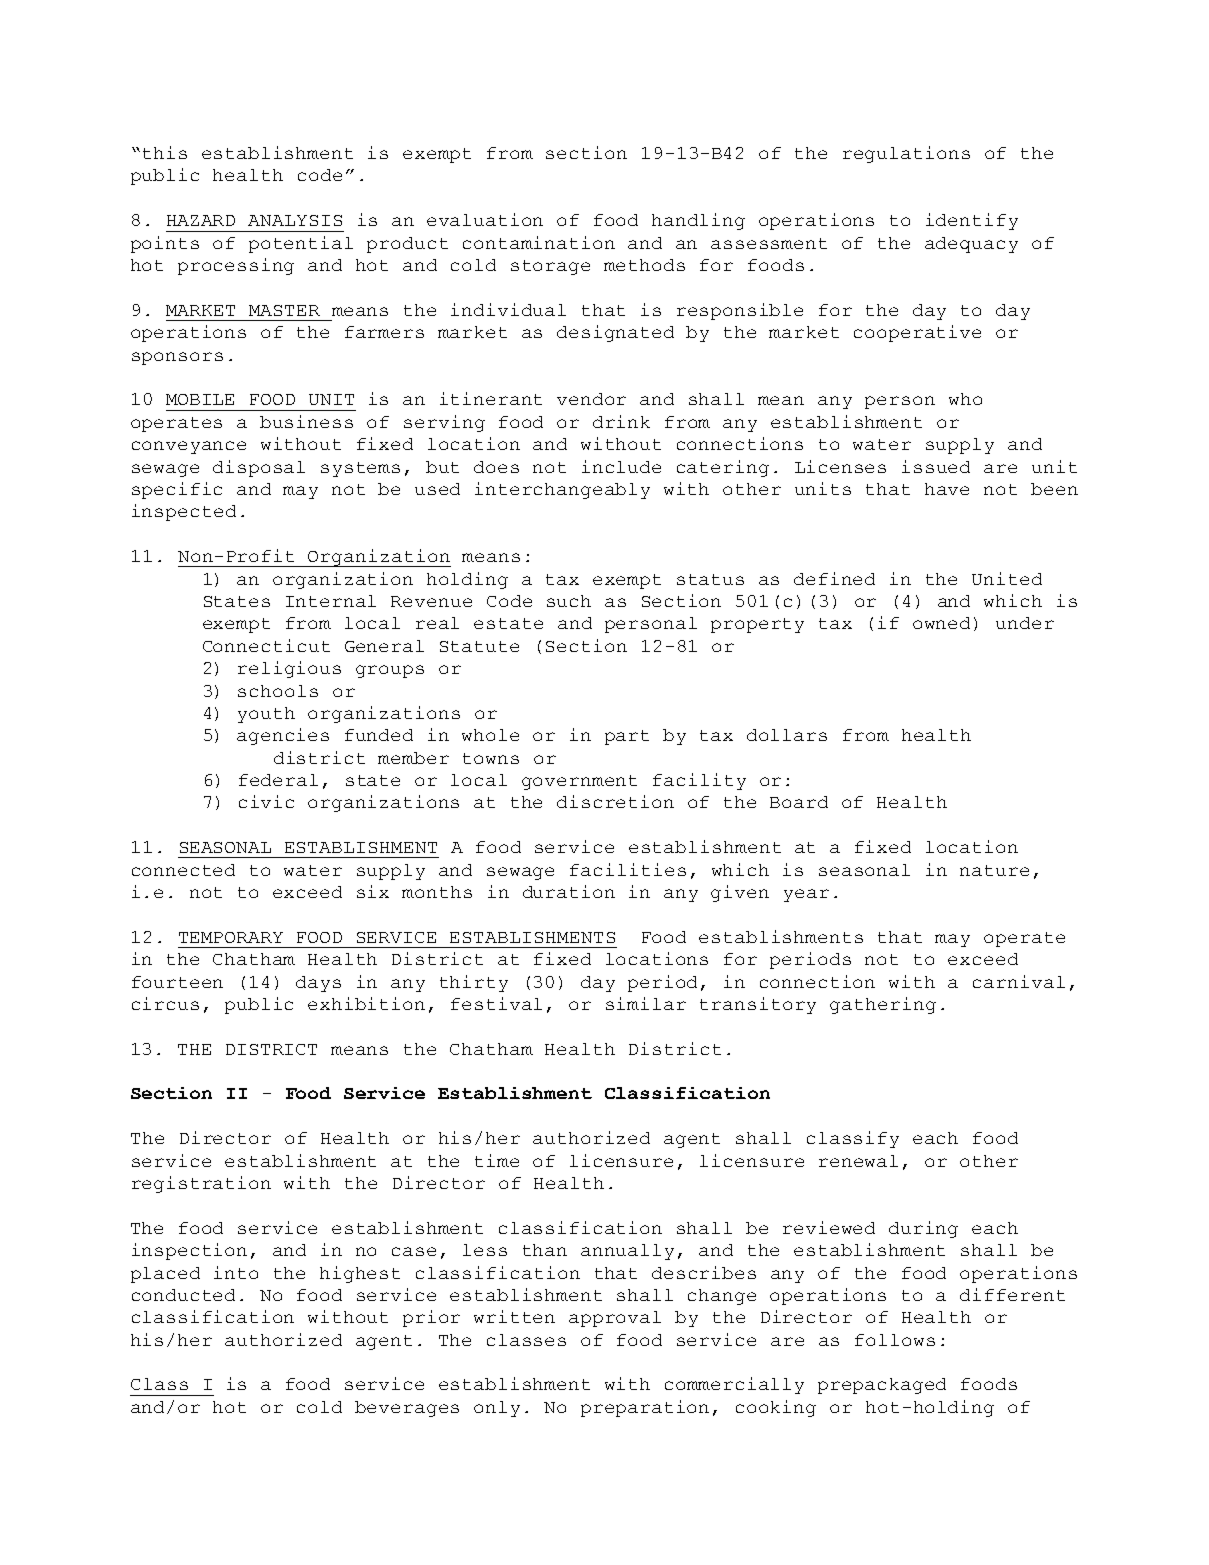 The height and width of the screenshot is (1565, 1209). Describe the element at coordinates (201, 1184) in the screenshot. I see `registration` at that location.
